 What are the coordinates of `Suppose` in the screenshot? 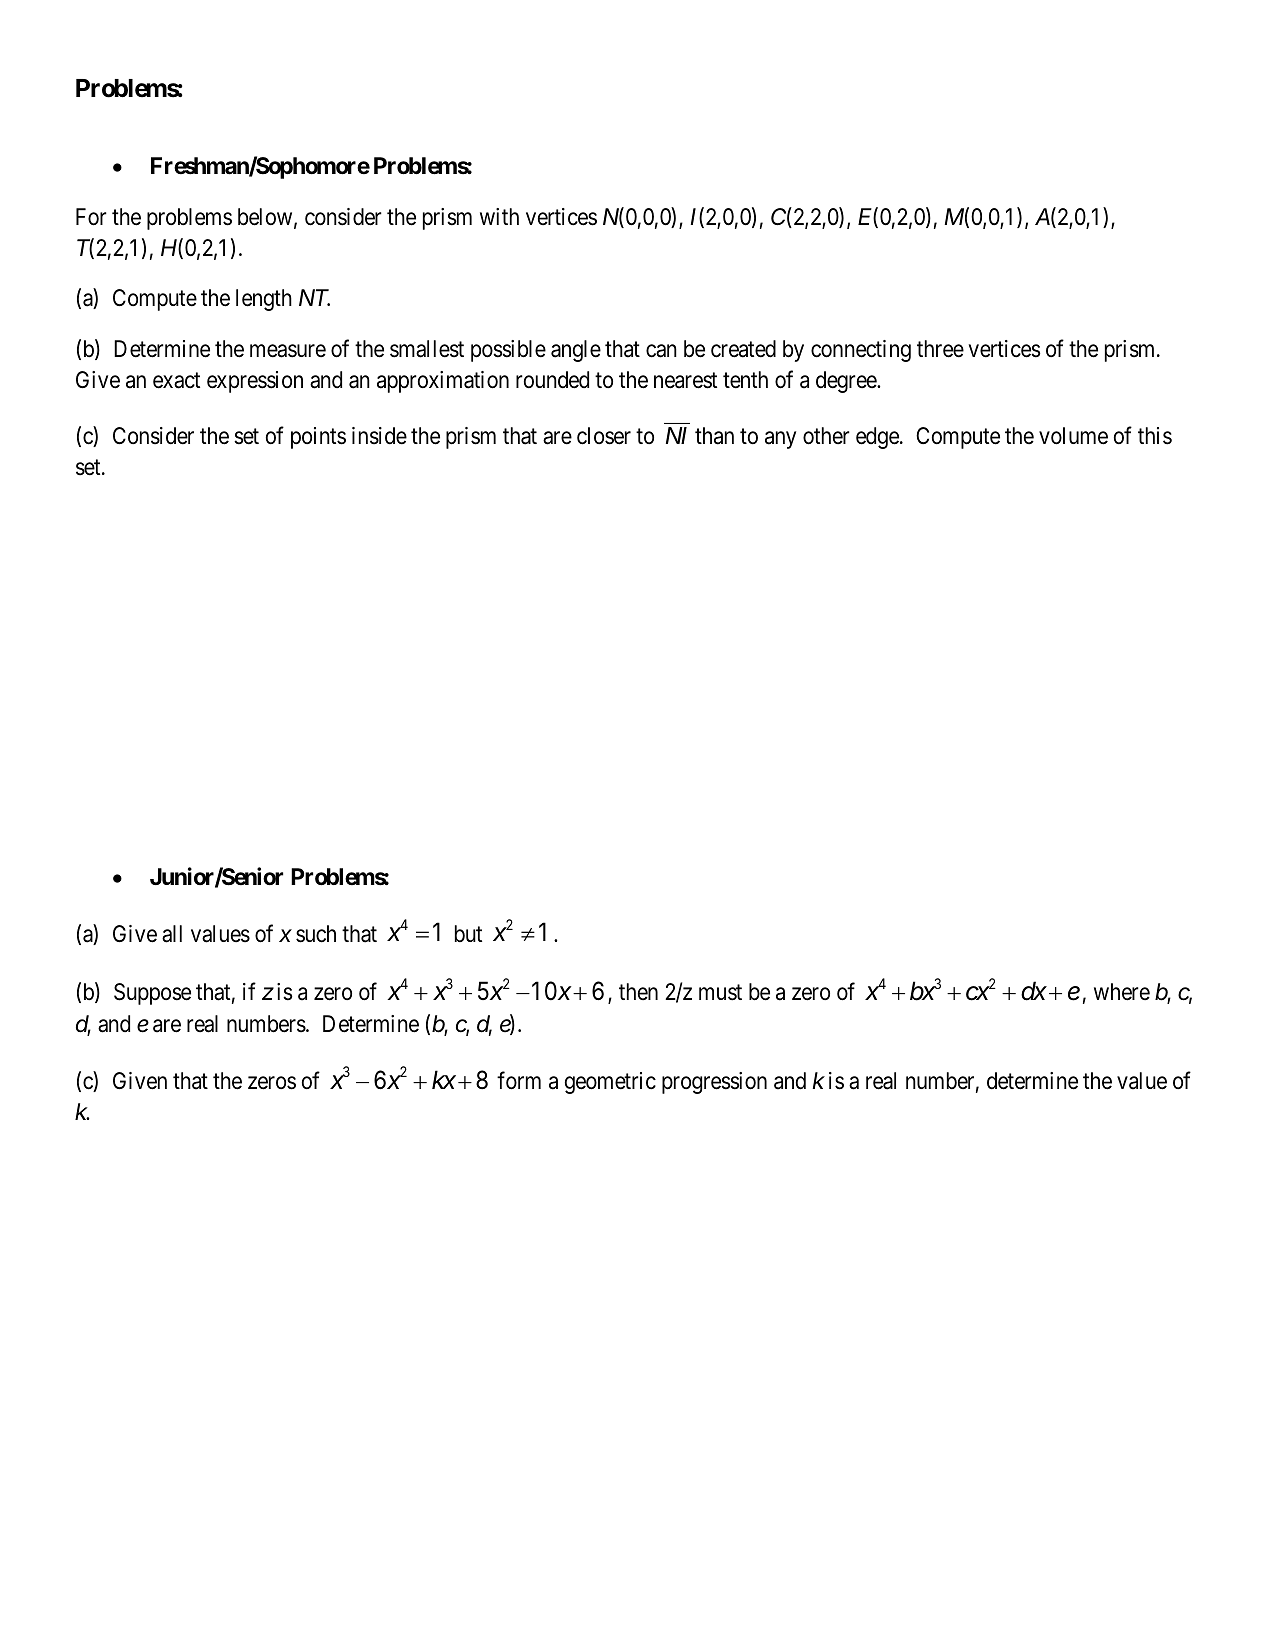 It's located at (152, 994).
